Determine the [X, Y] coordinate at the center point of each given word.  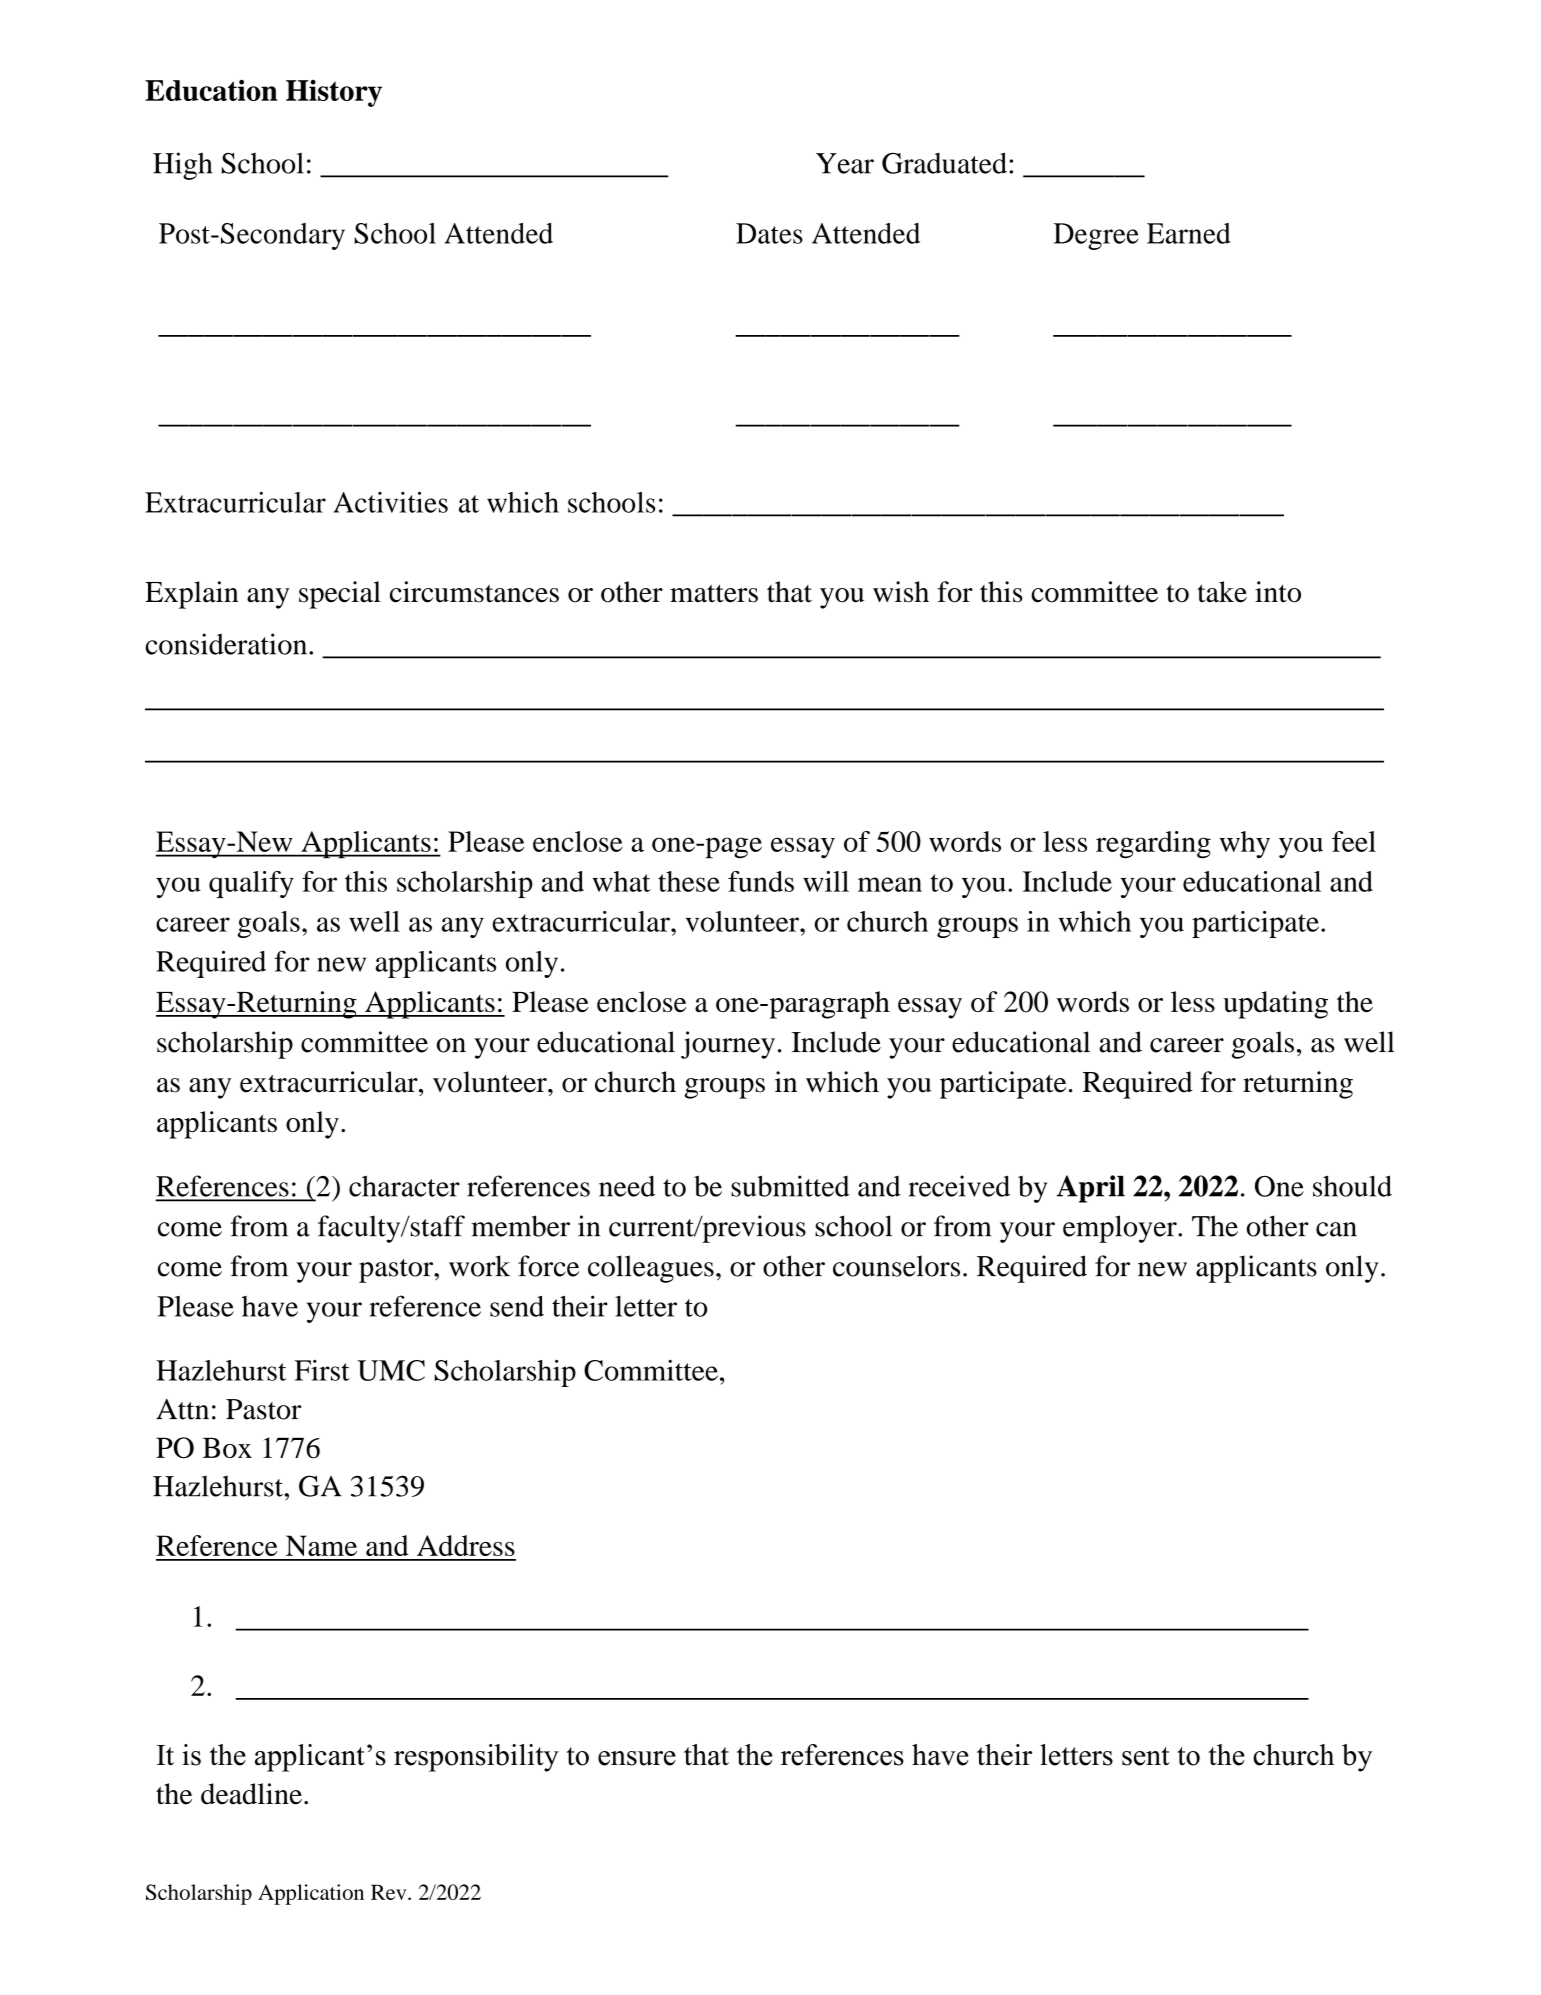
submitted [790, 1186]
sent [1146, 1756]
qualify [251, 884]
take [1222, 592]
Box [227, 1447]
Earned [1189, 233]
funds [761, 881]
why [1244, 844]
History [334, 93]
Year [845, 163]
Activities [390, 502]
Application [311, 1894]
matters [714, 593]
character [404, 1186]
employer [1121, 1229]
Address [466, 1545]
